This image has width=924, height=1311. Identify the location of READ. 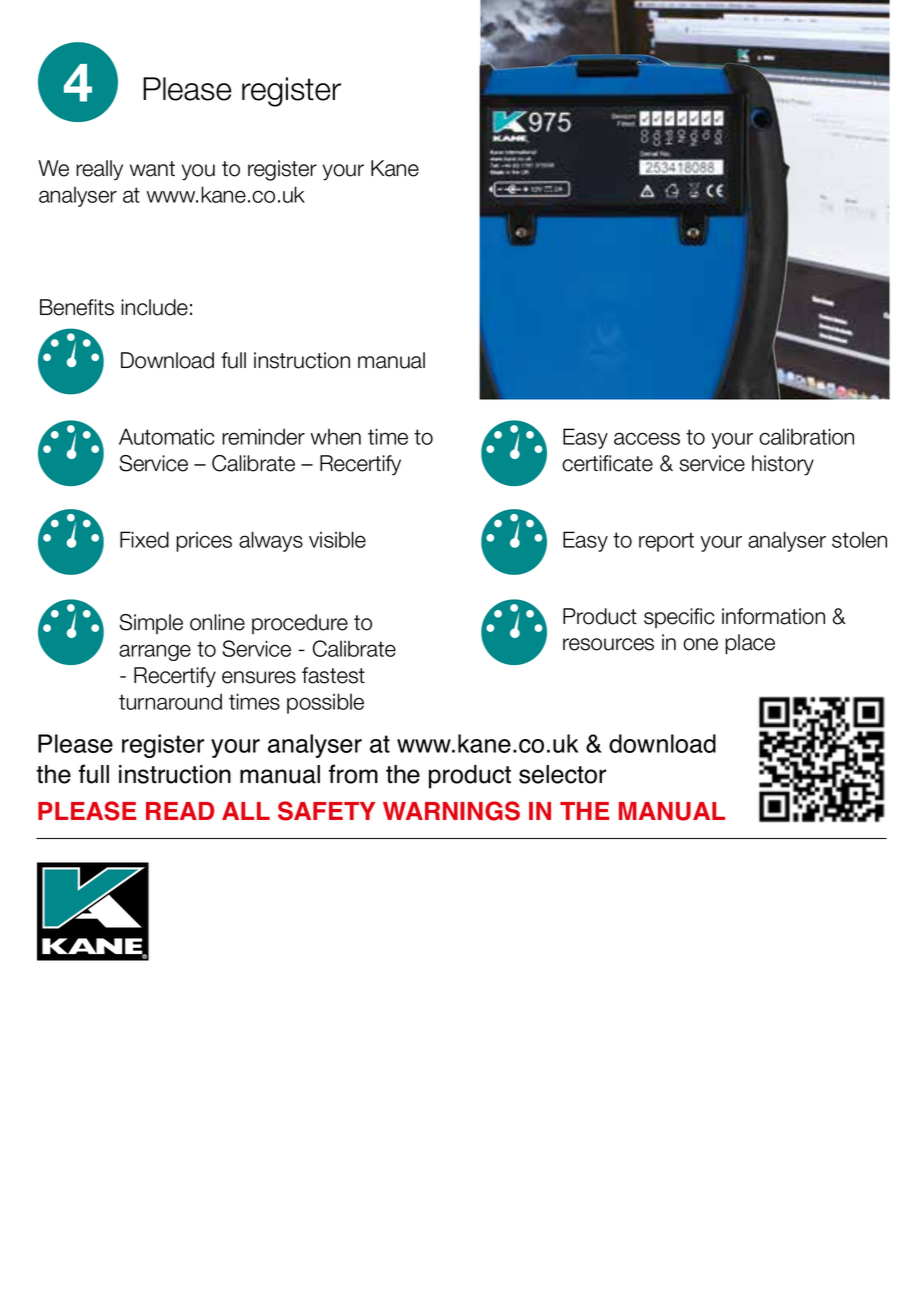
(180, 811).
